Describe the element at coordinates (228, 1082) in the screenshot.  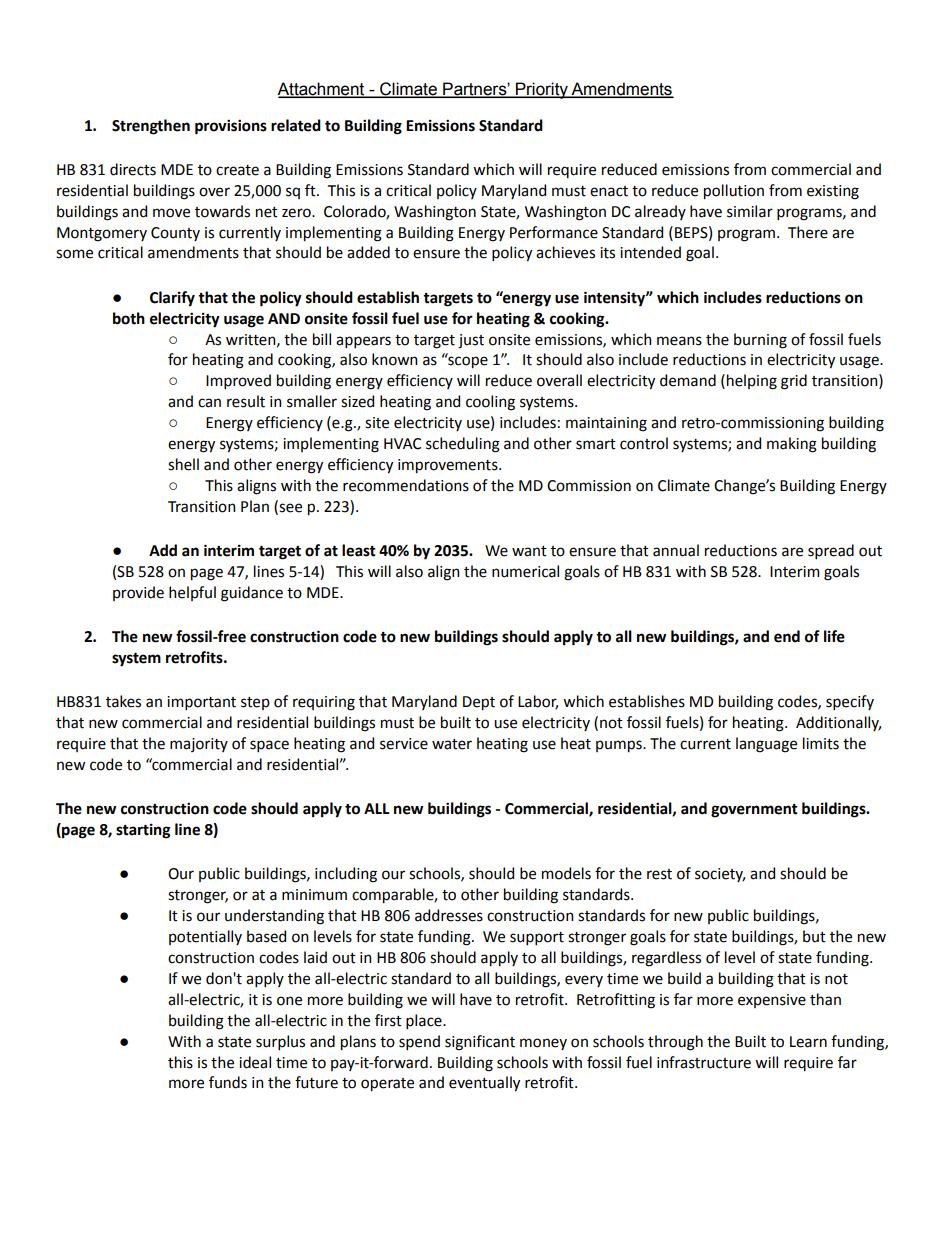
I see `funds` at that location.
